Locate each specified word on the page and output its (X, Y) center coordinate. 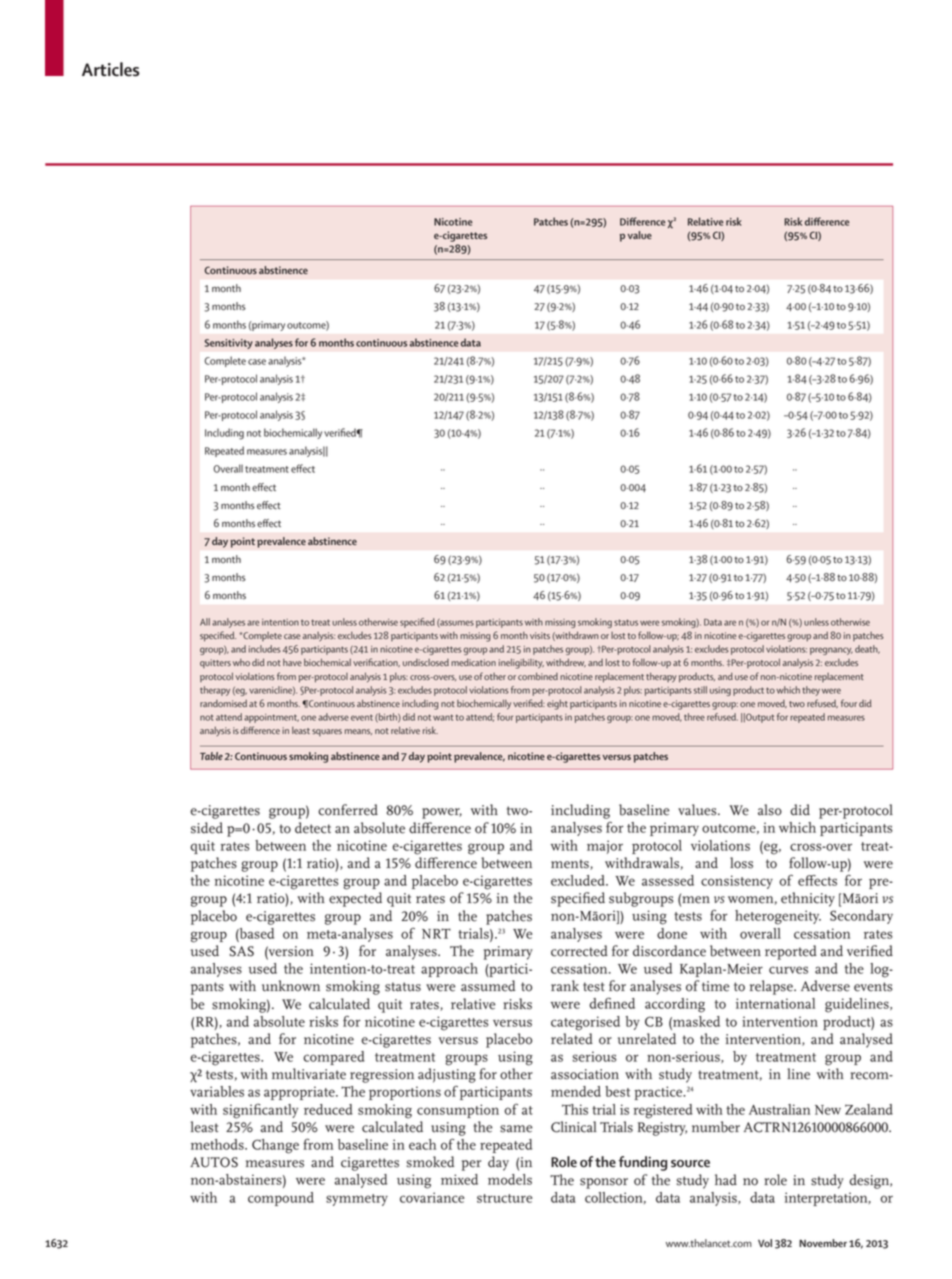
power (442, 813)
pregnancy (831, 651)
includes (265, 649)
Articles (111, 69)
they (811, 691)
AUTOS (214, 1162)
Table (211, 756)
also (770, 810)
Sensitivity (229, 344)
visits (540, 635)
